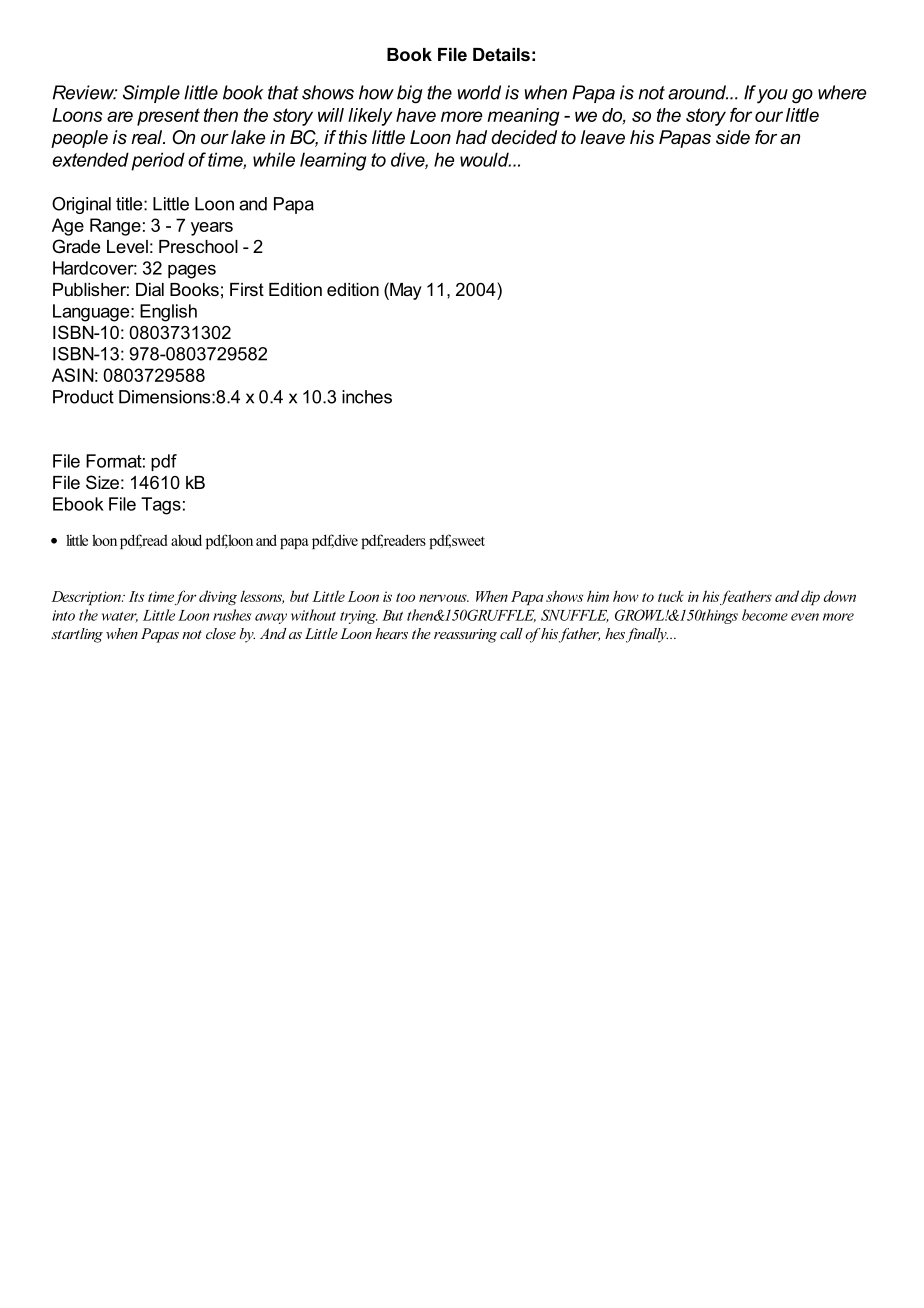  I want to click on world, so click(479, 92).
